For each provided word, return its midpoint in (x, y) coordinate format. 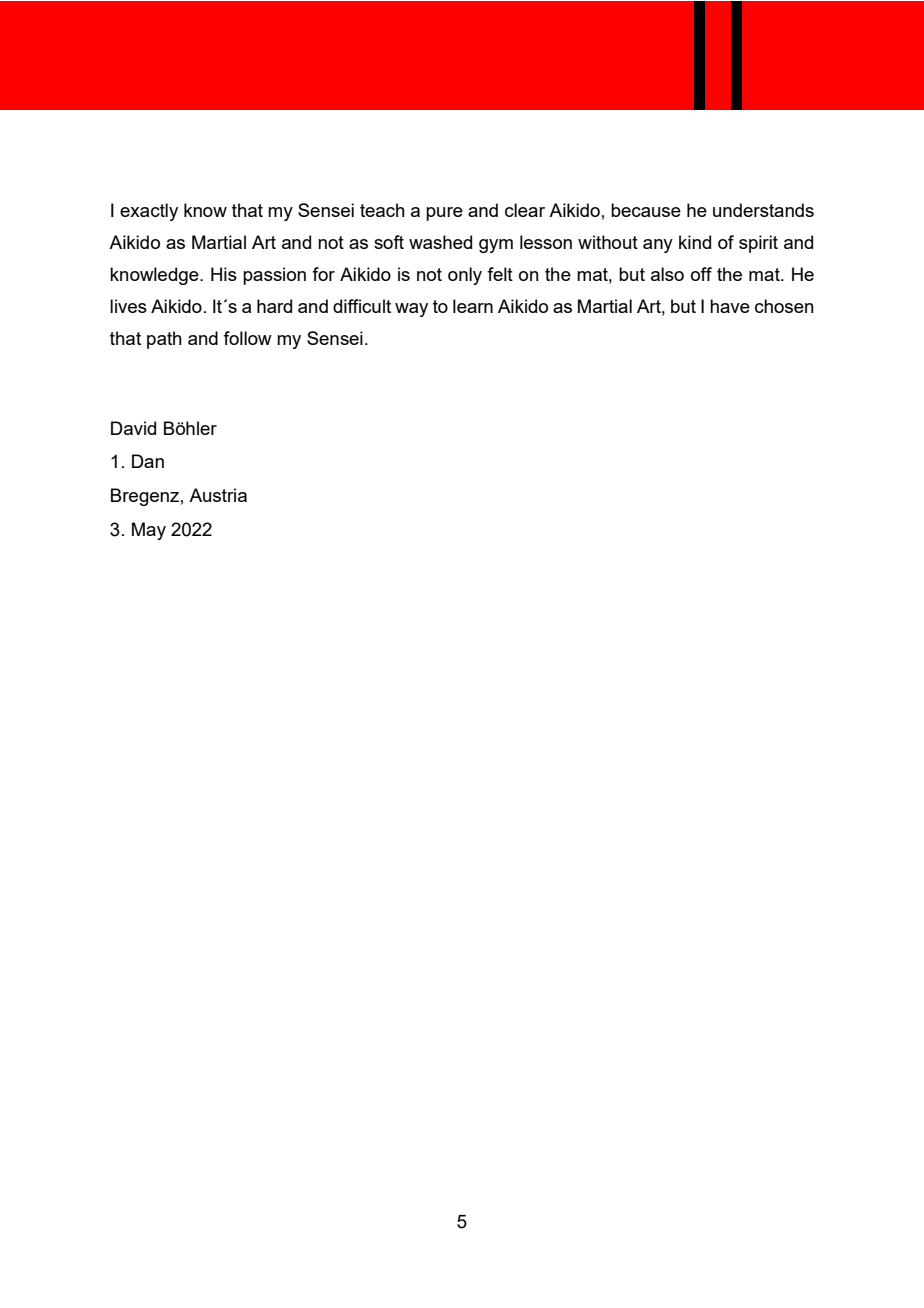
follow (247, 338)
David (133, 428)
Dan (148, 461)
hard (274, 306)
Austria (218, 495)
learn (473, 306)
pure (444, 214)
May (149, 531)
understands (763, 210)
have (730, 306)
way (411, 310)
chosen (784, 306)
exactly (149, 212)
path (164, 340)
